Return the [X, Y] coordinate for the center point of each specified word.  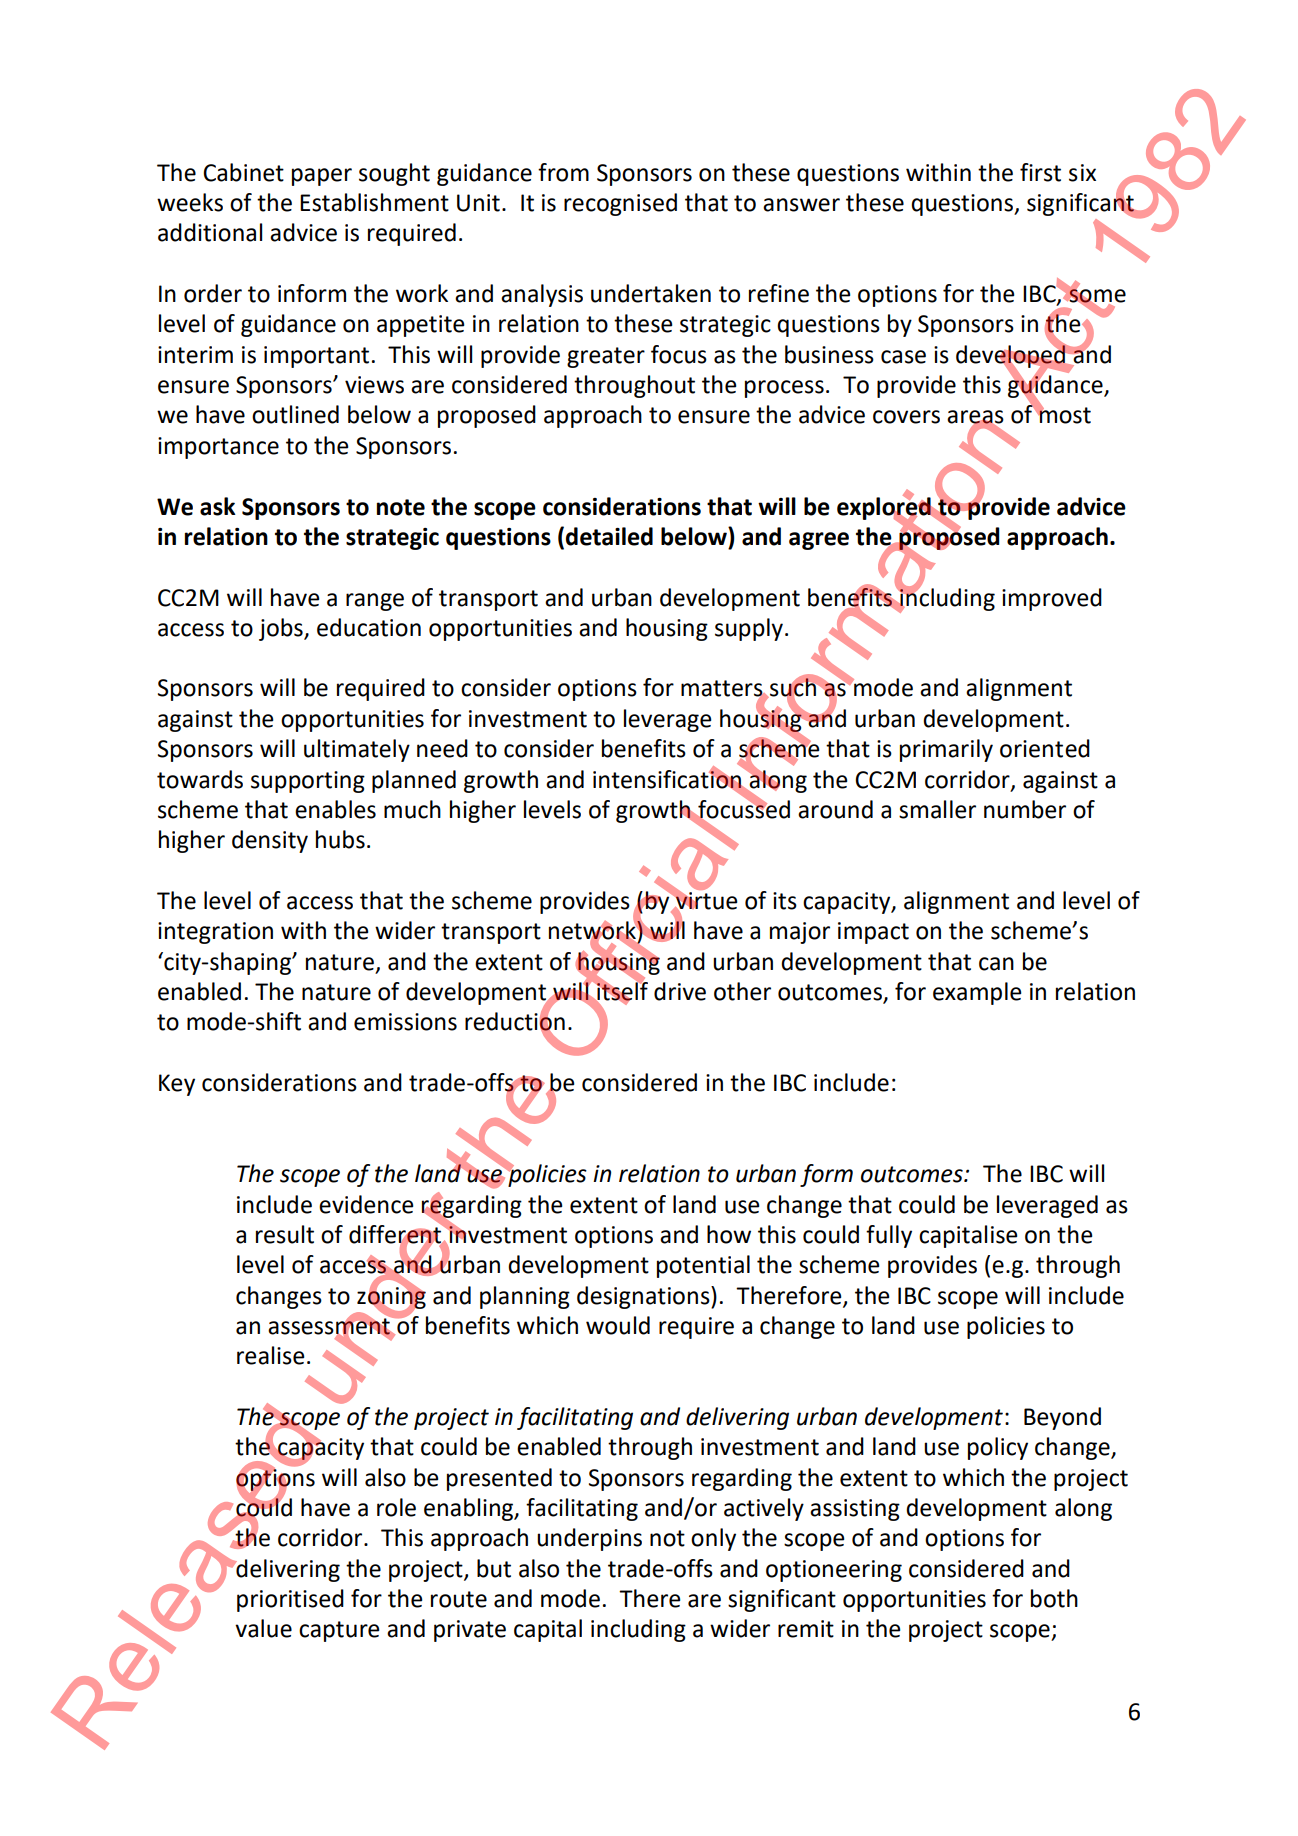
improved [1052, 599]
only [713, 1539]
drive [680, 991]
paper [322, 177]
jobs [282, 629]
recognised [620, 204]
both [1054, 1598]
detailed [609, 536]
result [285, 1234]
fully [889, 1236]
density [270, 841]
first [1040, 172]
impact [873, 933]
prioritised [290, 1600]
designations [644, 1297]
